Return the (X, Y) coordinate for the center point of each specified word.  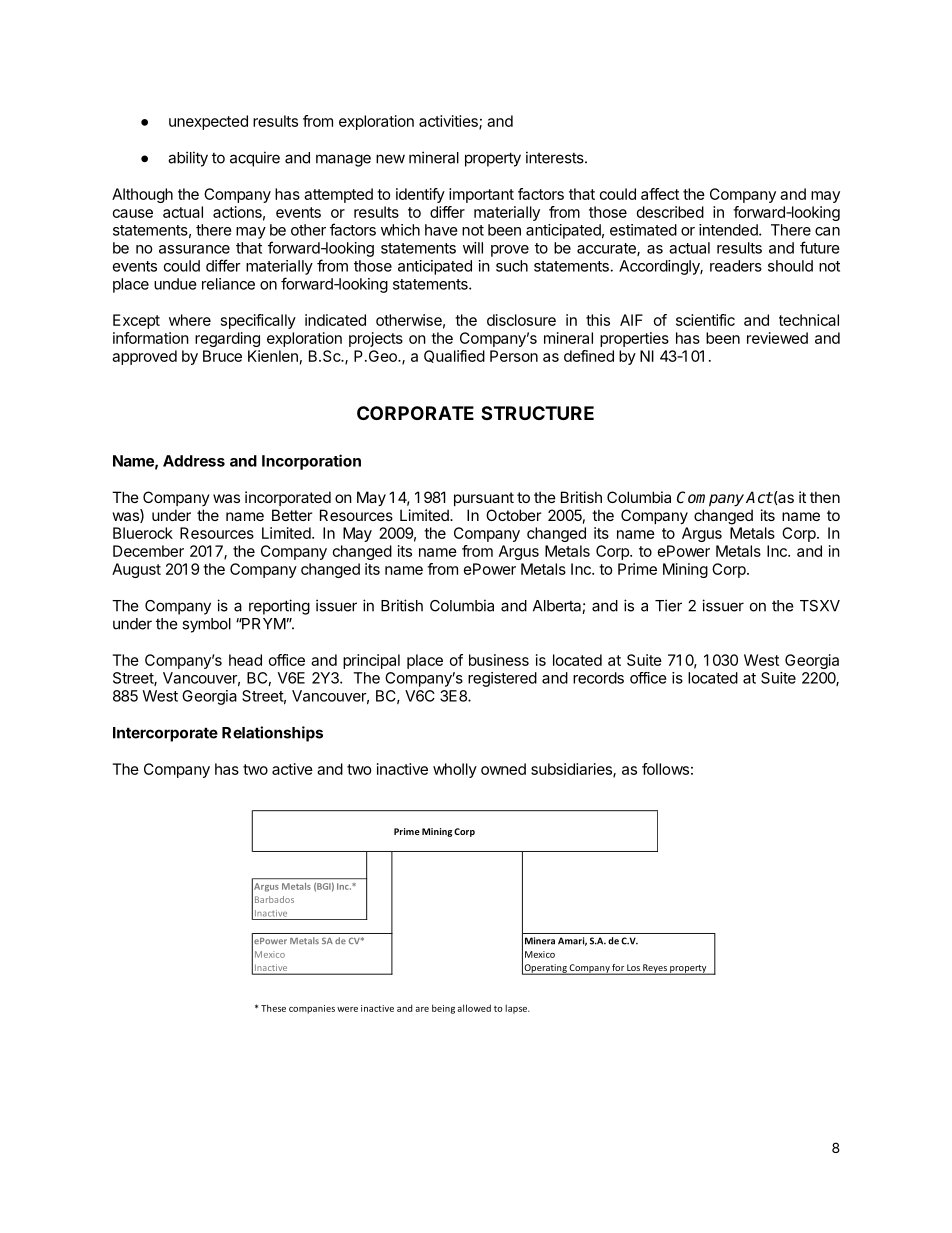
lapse (517, 1009)
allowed (474, 1008)
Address (194, 461)
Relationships (272, 734)
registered (502, 679)
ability (188, 159)
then (825, 497)
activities (449, 122)
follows (665, 769)
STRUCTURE (537, 413)
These (273, 1008)
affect (660, 194)
